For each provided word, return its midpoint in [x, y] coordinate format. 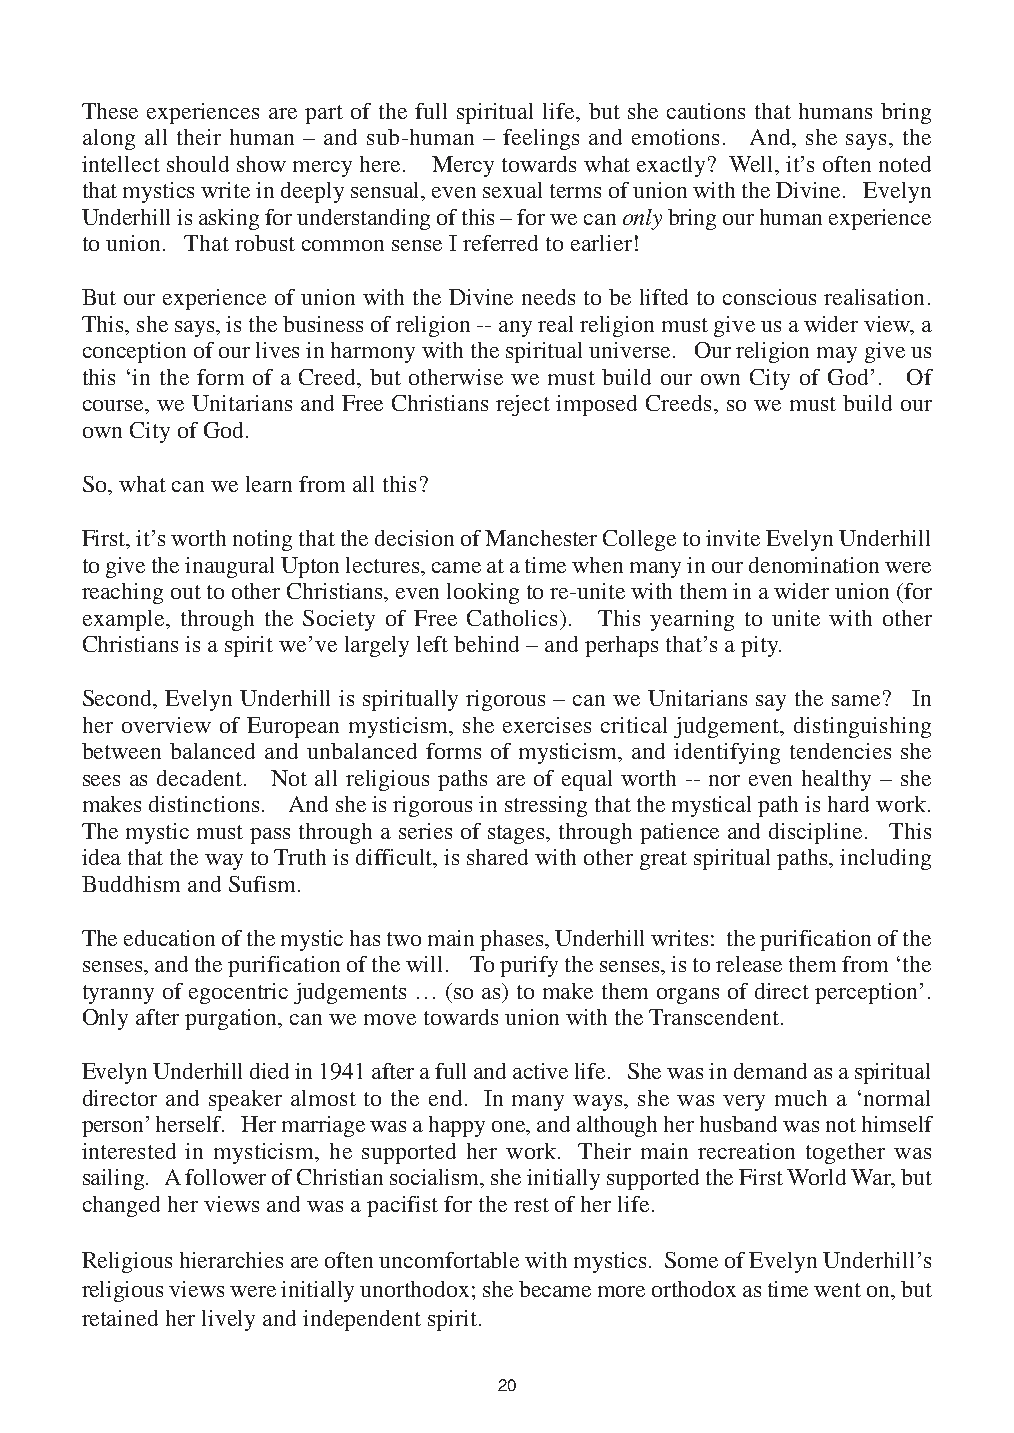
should [198, 164]
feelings [541, 139]
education [169, 938]
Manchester [541, 538]
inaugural [229, 567]
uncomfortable [449, 1260]
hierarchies [231, 1260]
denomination [814, 565]
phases [513, 940]
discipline [815, 833]
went [837, 1290]
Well [753, 164]
